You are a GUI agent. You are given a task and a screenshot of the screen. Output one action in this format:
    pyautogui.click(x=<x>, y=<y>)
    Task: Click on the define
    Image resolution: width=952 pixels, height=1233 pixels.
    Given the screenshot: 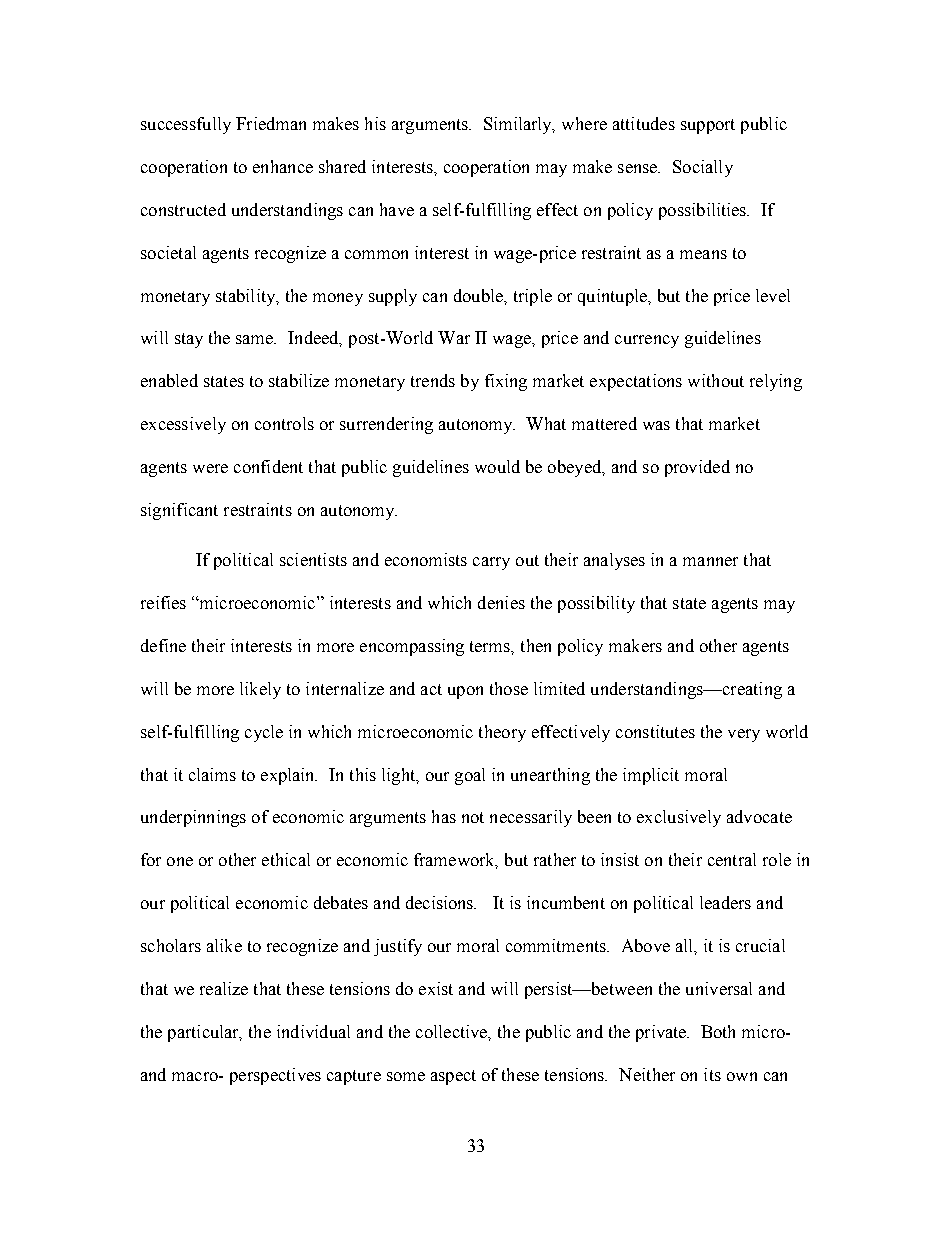 What is the action you would take?
    pyautogui.click(x=163, y=645)
